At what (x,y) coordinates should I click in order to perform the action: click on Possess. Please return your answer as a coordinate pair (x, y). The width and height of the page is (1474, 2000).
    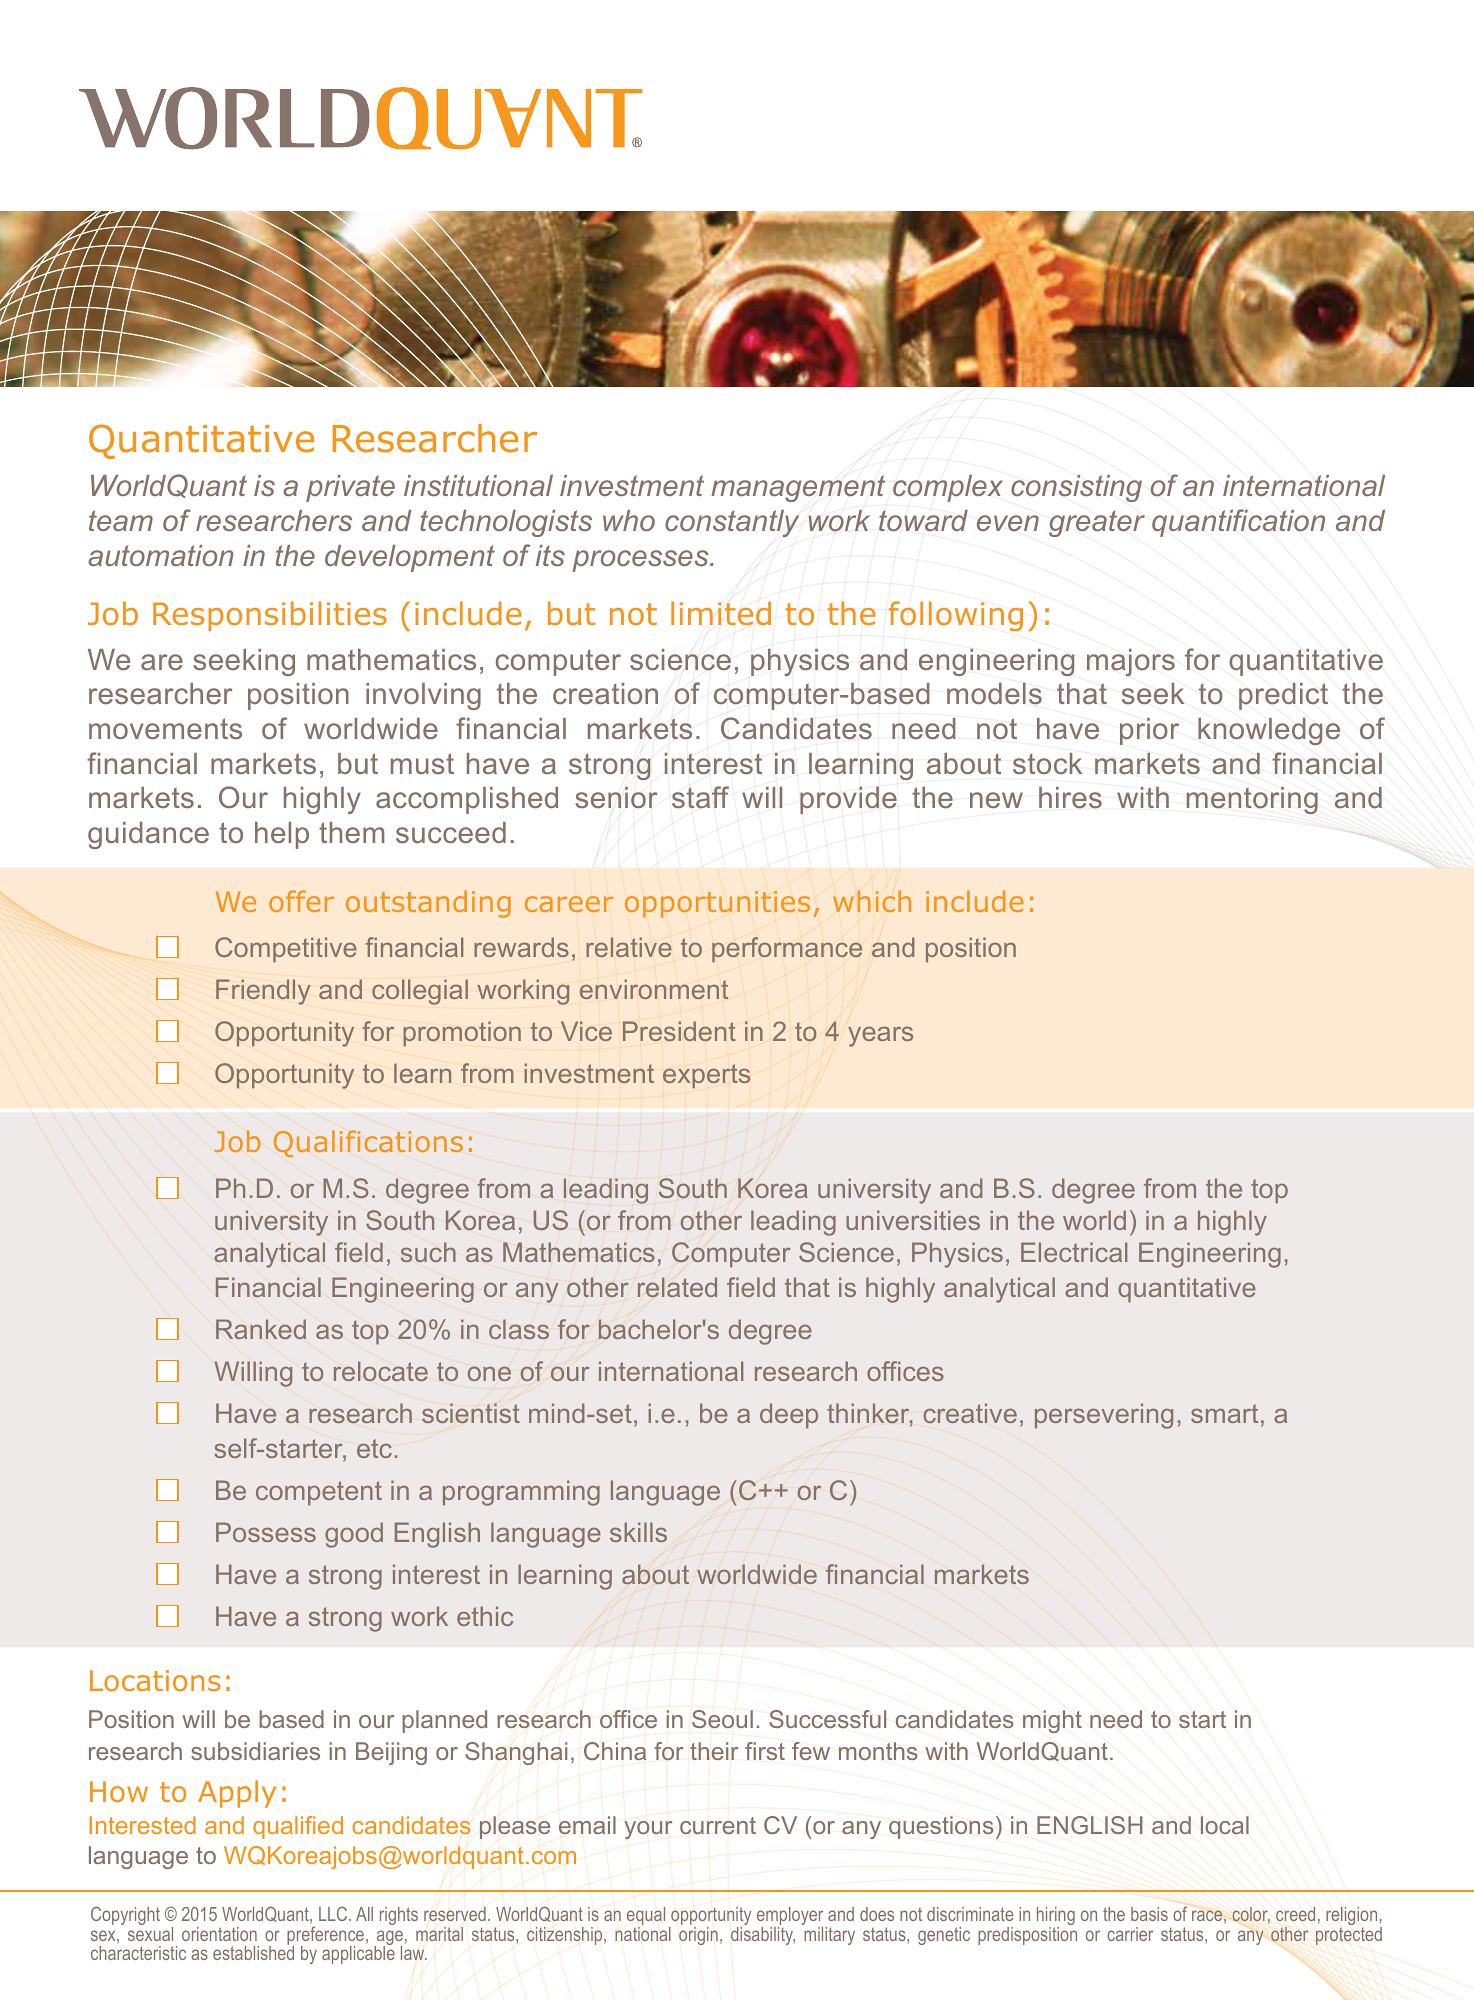
    Looking at the image, I should click on (266, 1532).
